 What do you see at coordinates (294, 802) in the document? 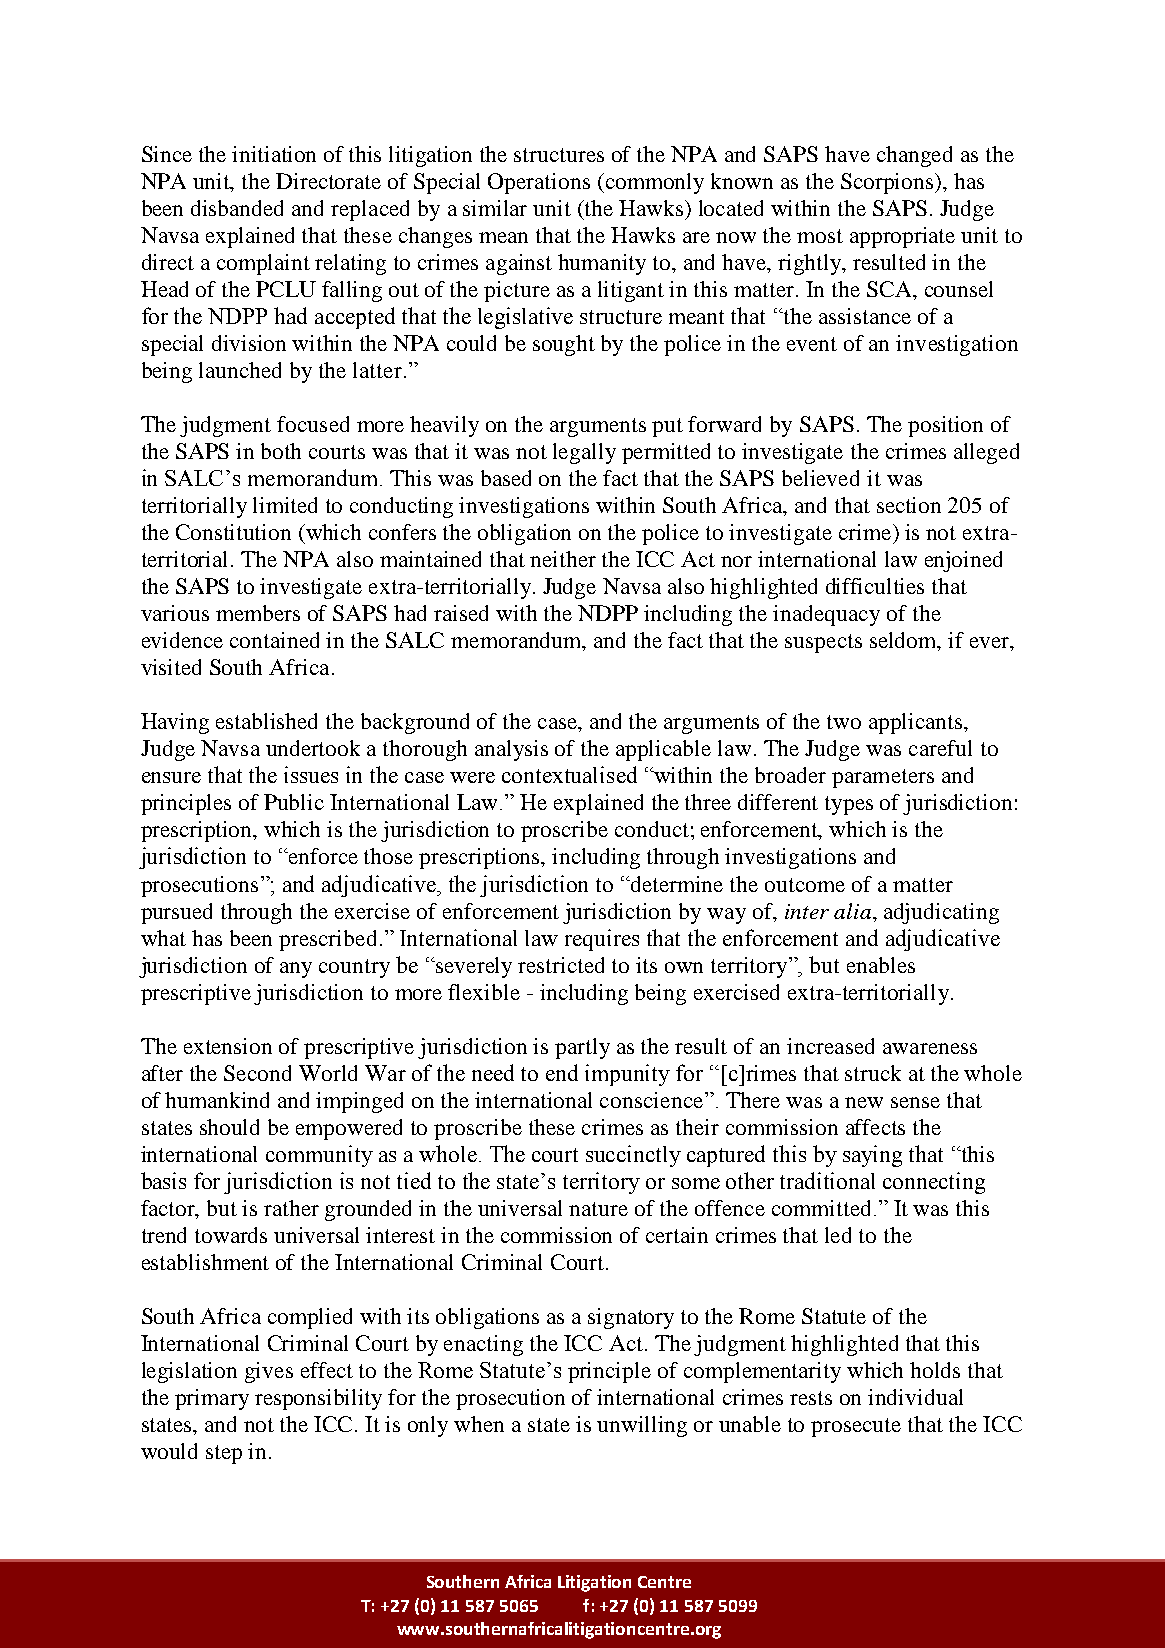
I see `Public` at bounding box center [294, 802].
